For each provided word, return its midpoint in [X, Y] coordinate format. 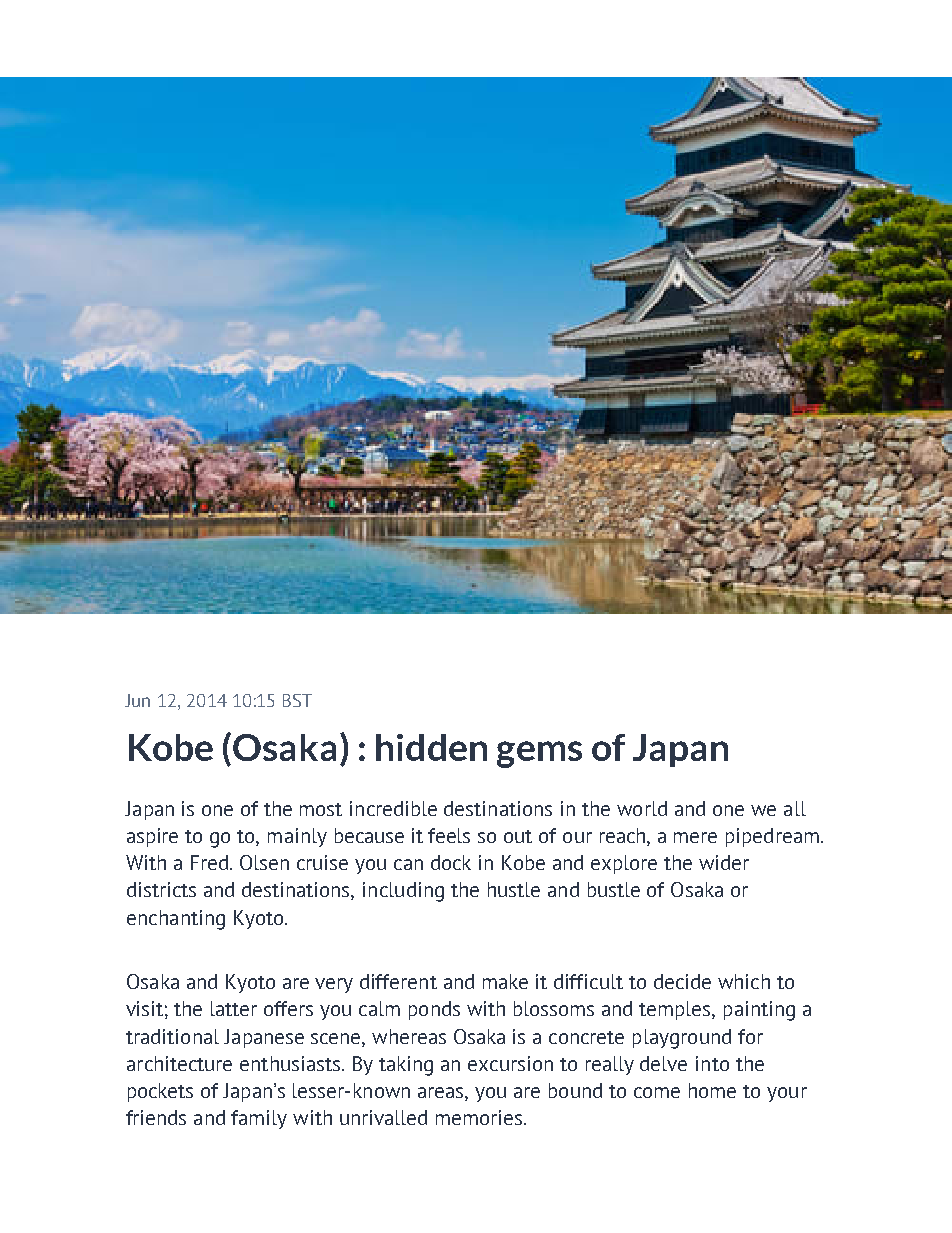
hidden [431, 747]
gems [539, 754]
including [403, 892]
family [259, 1119]
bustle [614, 889]
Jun [137, 700]
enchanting [176, 920]
